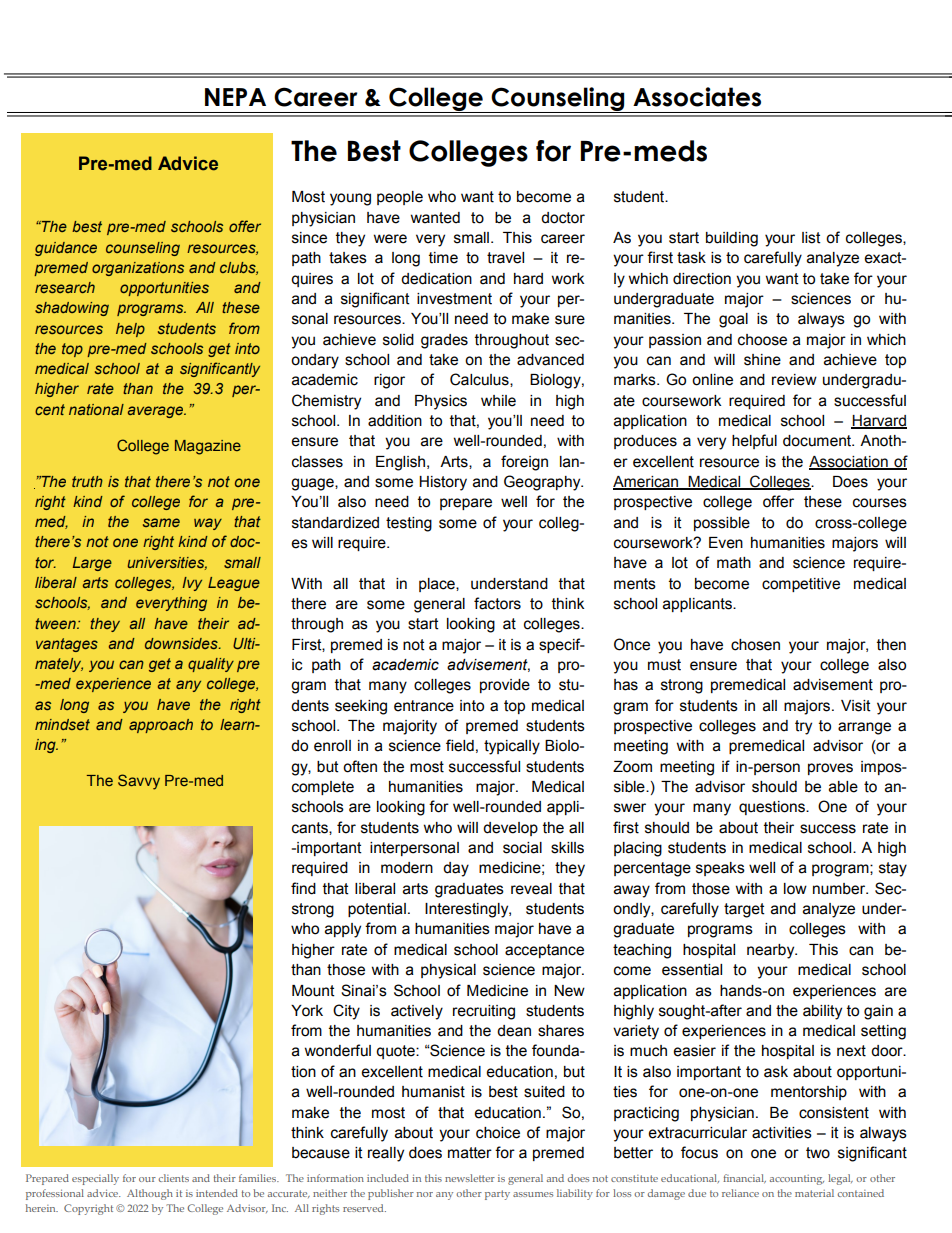  What do you see at coordinates (456, 869) in the image?
I see `day` at bounding box center [456, 869].
